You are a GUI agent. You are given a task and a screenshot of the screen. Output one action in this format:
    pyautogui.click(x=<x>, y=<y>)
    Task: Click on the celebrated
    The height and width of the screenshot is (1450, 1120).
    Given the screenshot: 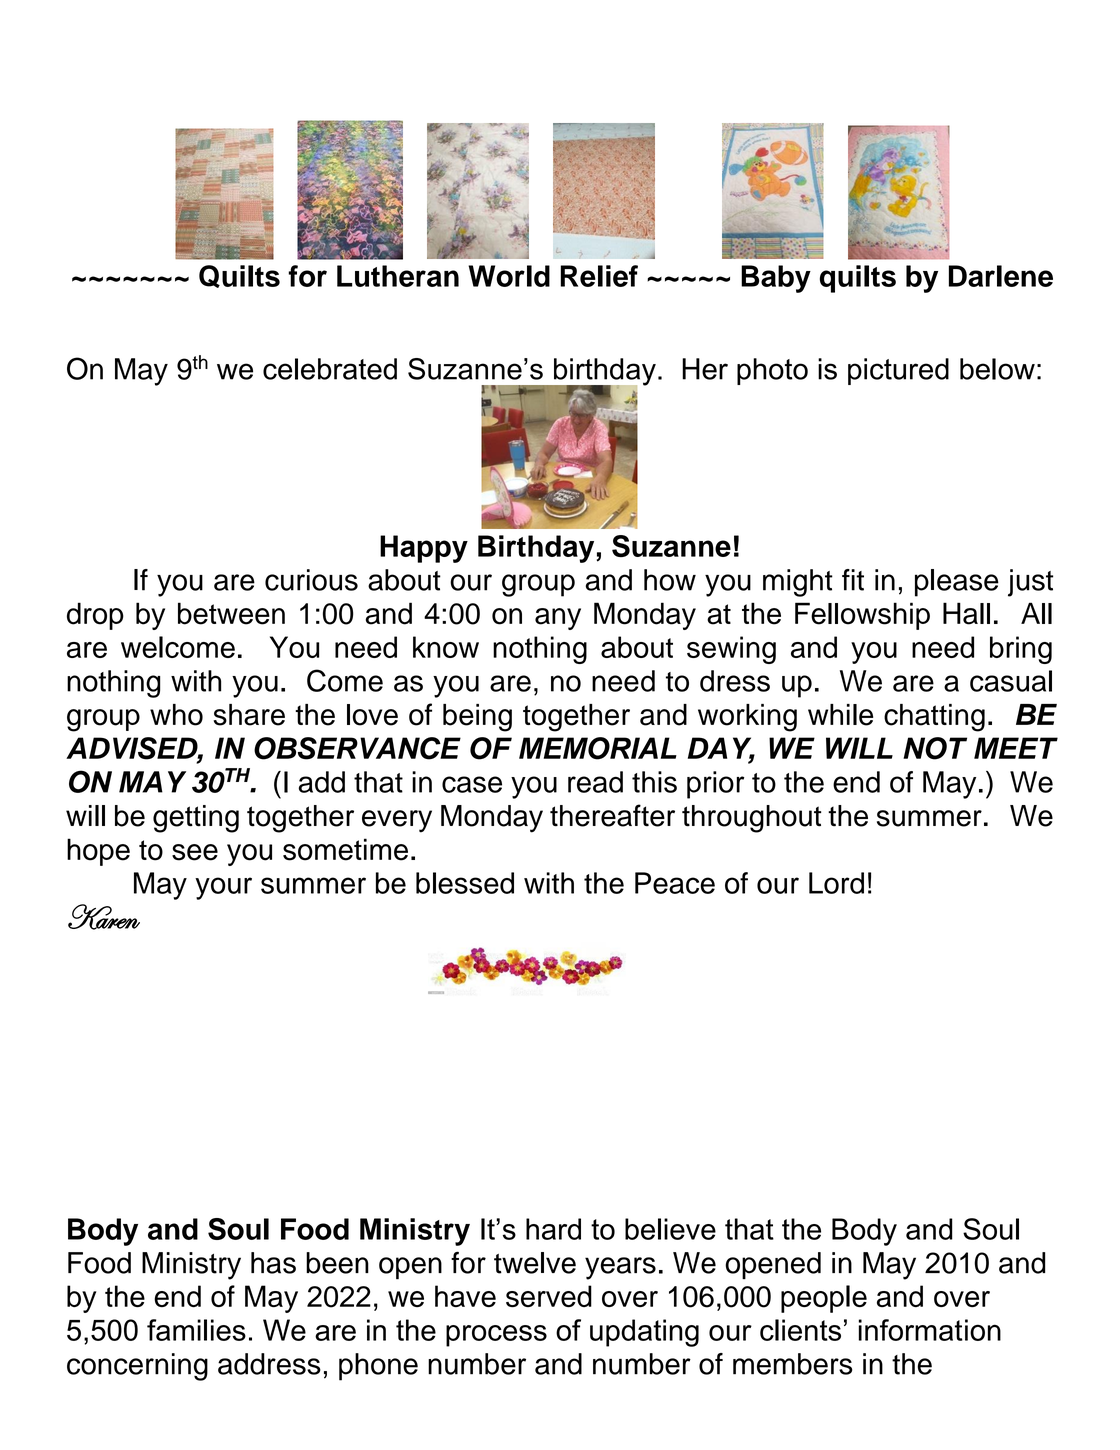 What is the action you would take?
    pyautogui.click(x=330, y=369)
